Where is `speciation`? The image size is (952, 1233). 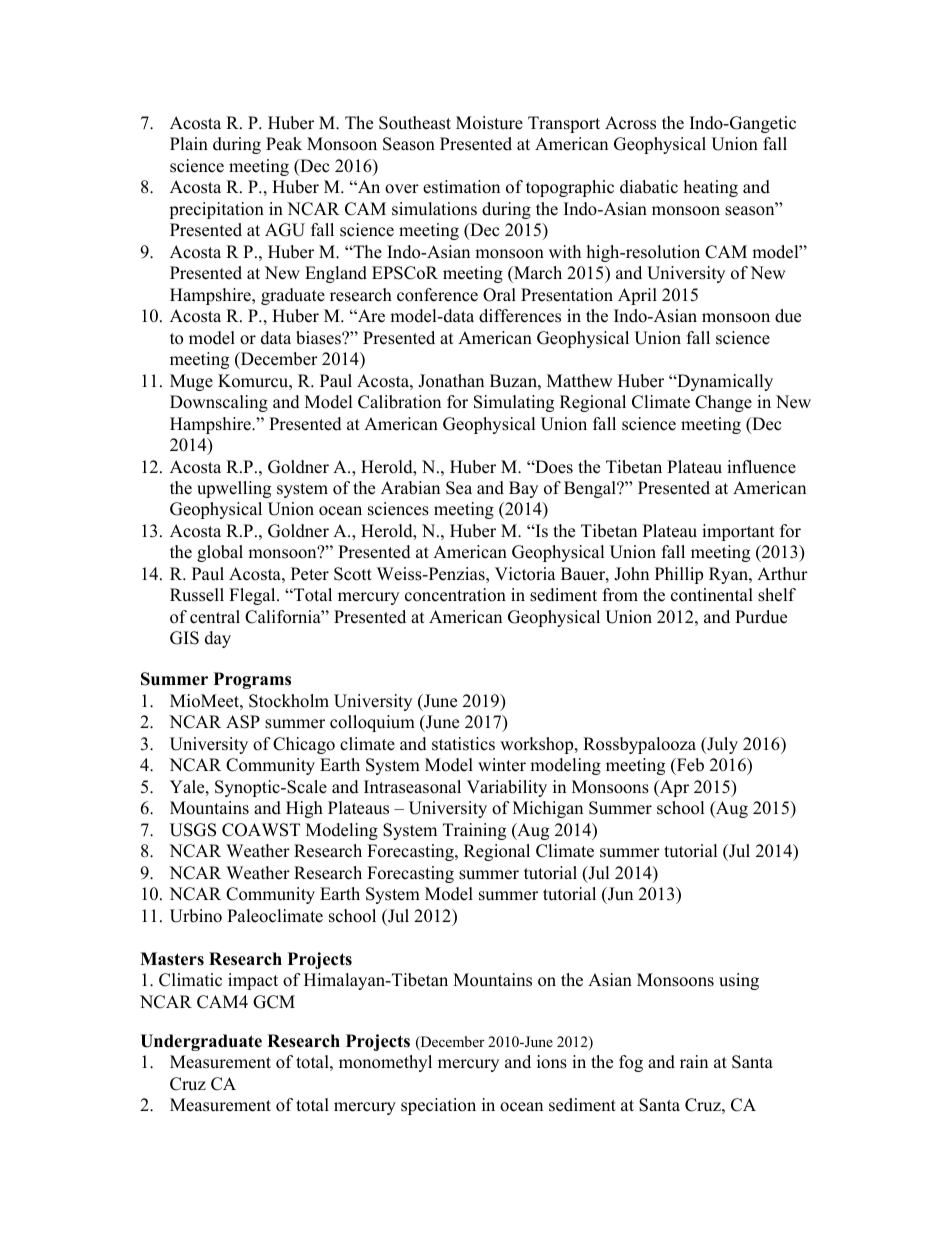
speciation is located at coordinates (438, 1106).
